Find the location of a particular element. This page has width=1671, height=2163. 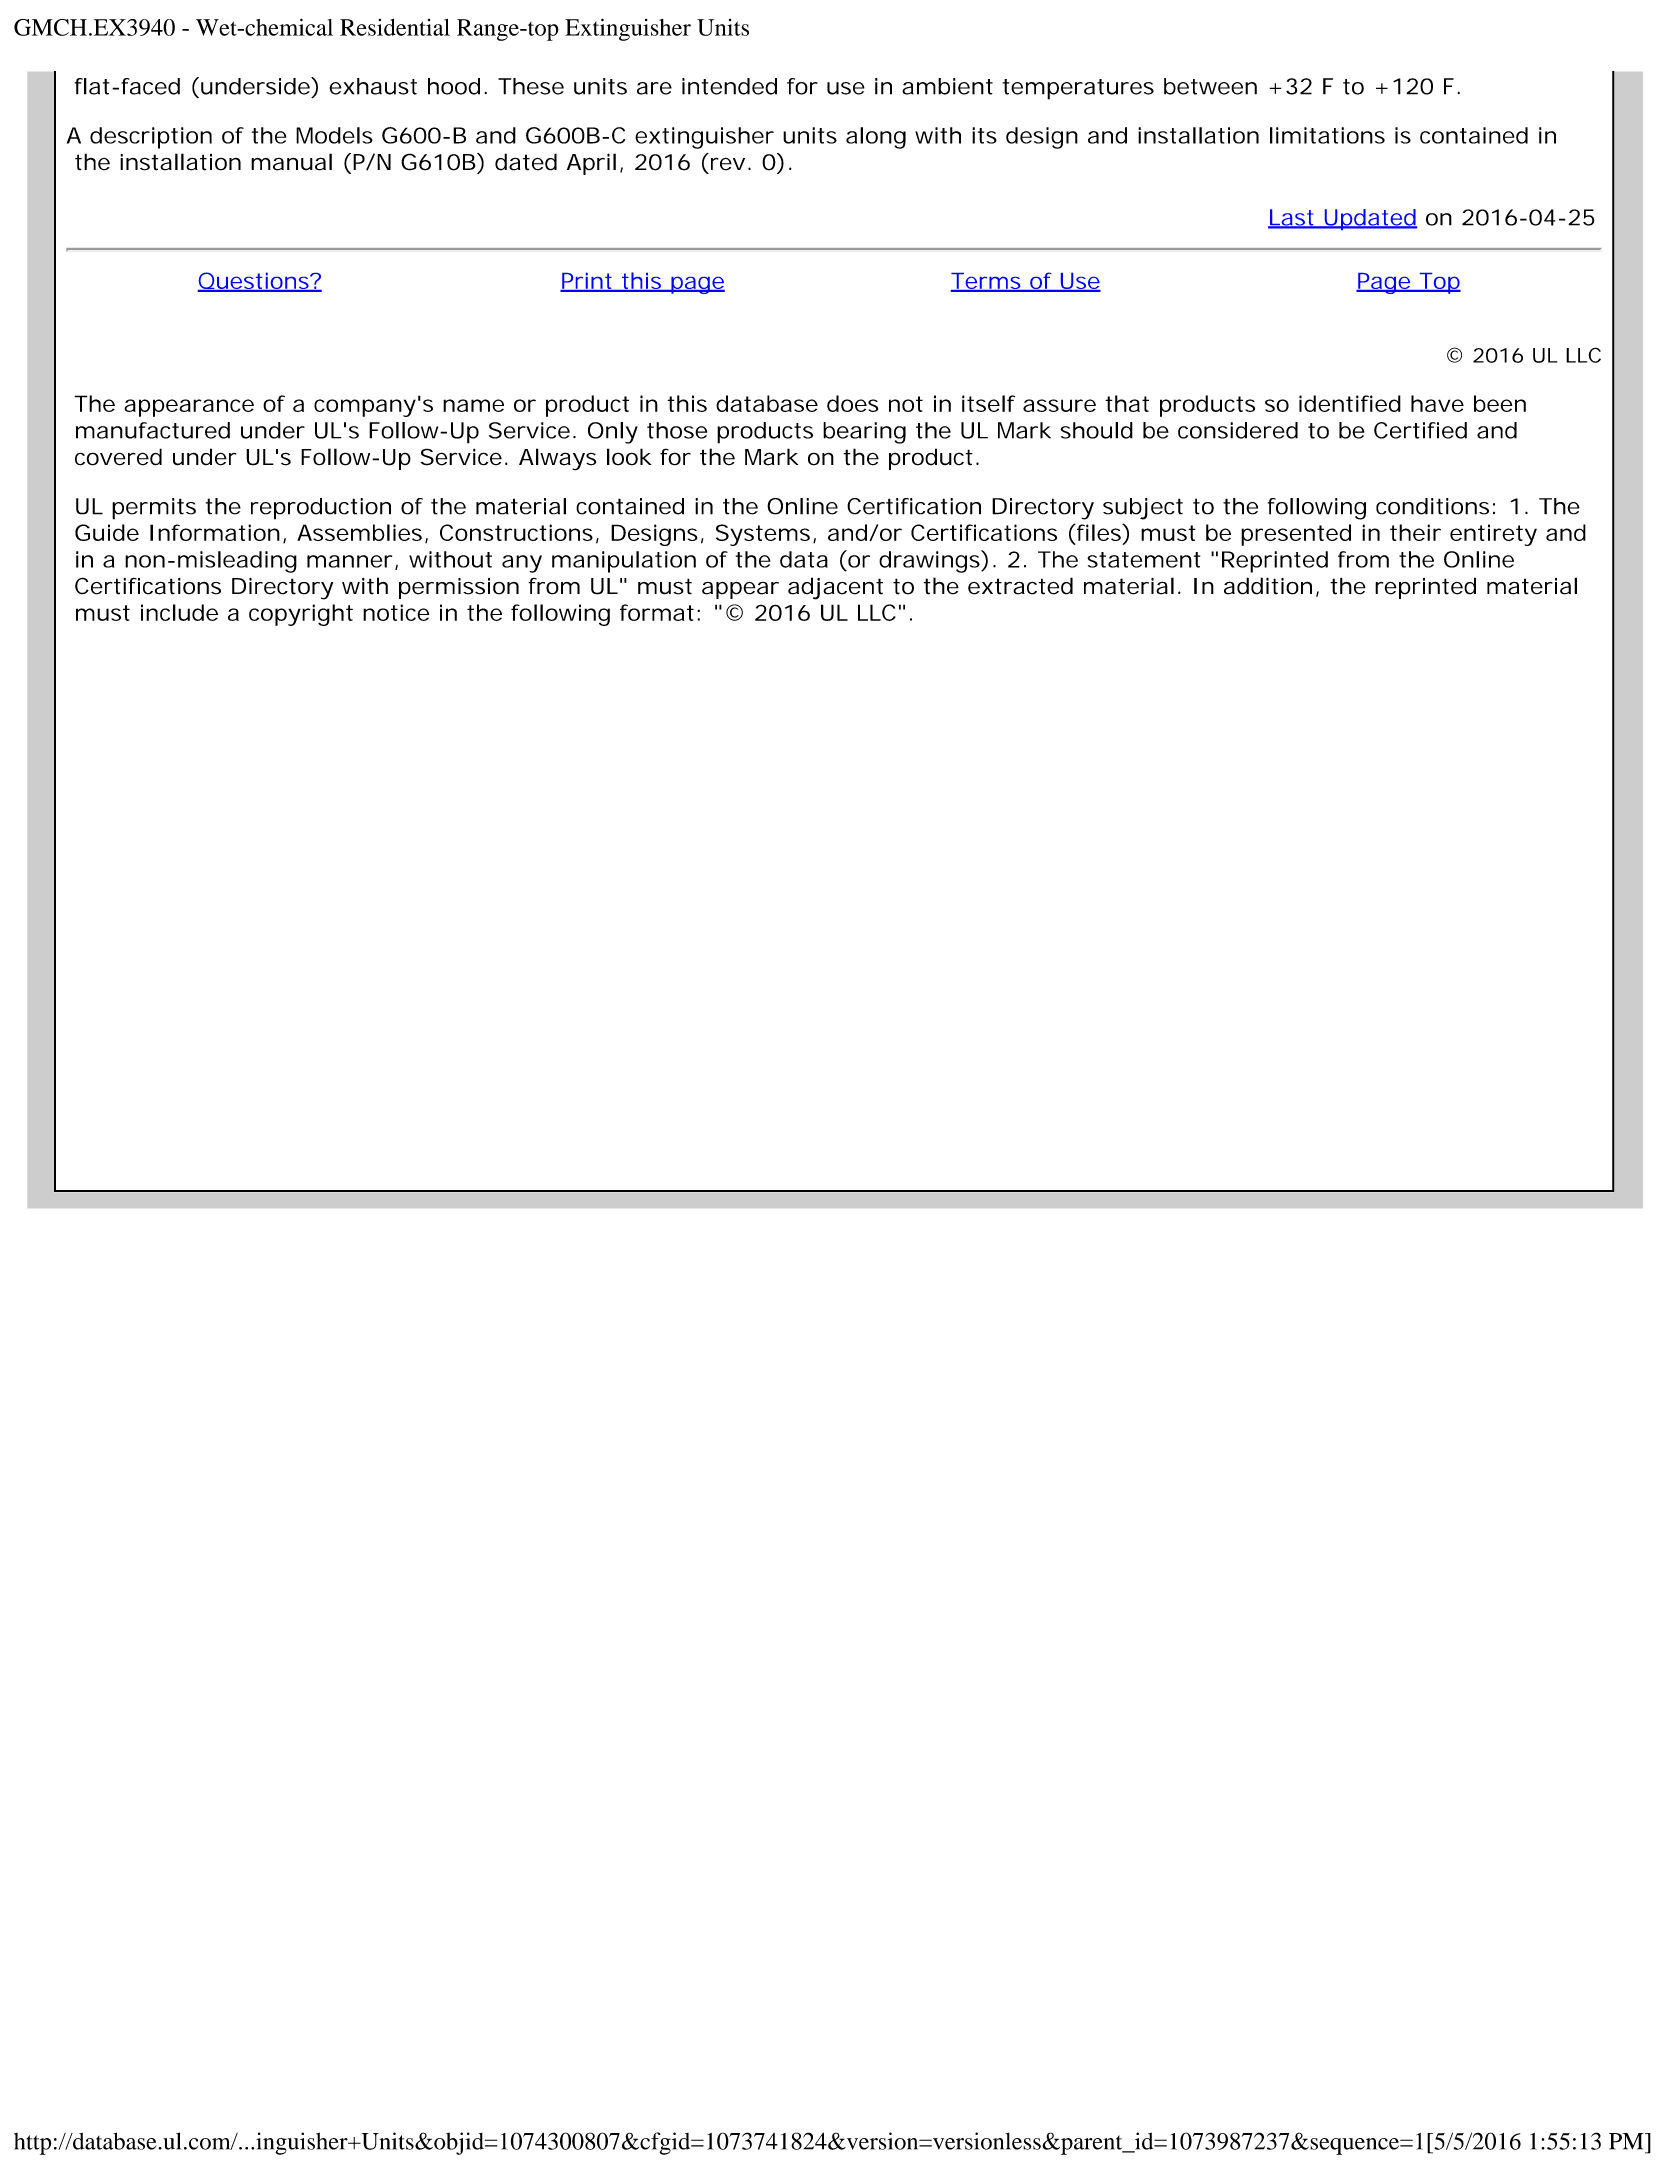

between is located at coordinates (1210, 86).
